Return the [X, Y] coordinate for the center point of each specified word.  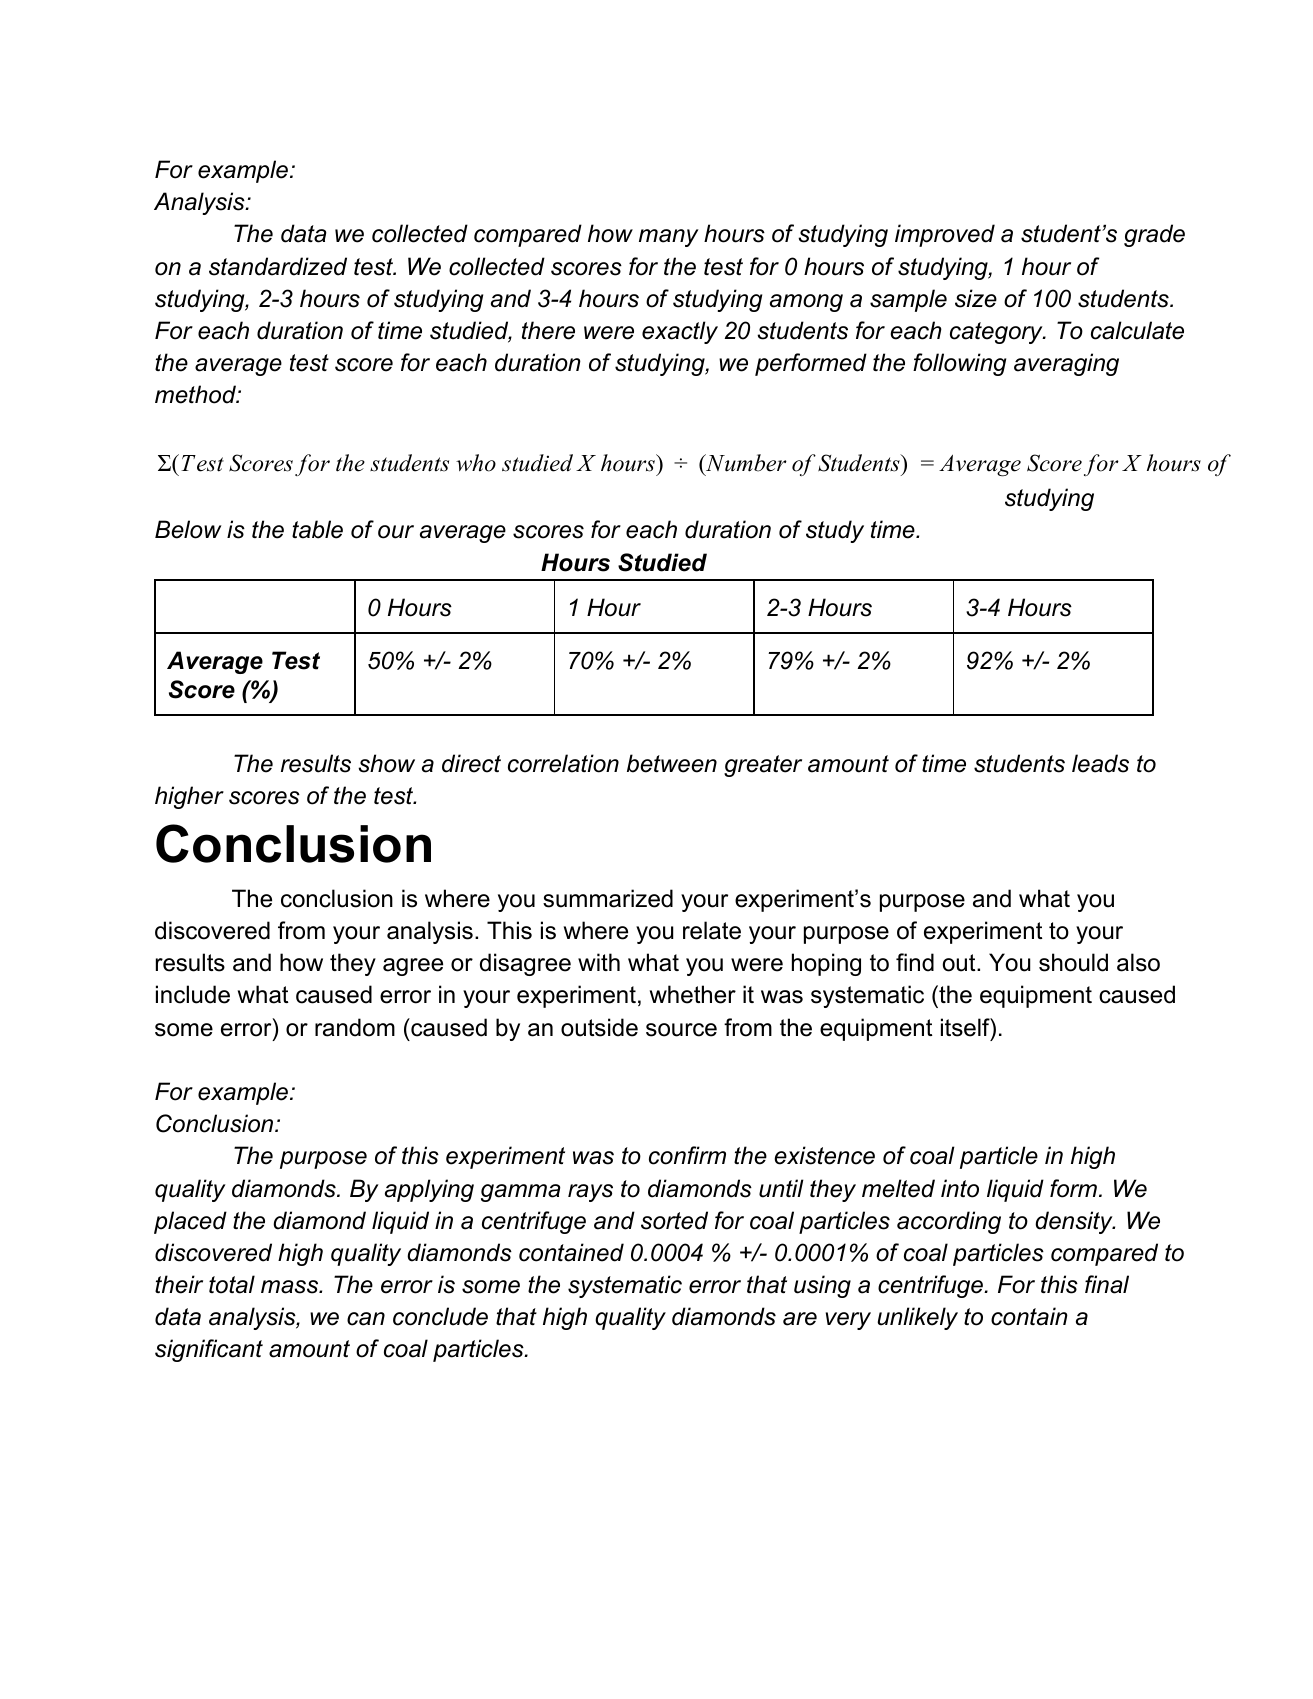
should [1073, 962]
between [672, 763]
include [193, 994]
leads [1100, 763]
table [317, 529]
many [669, 238]
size [976, 298]
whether [693, 994]
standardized [278, 266]
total [232, 1284]
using [822, 1286]
